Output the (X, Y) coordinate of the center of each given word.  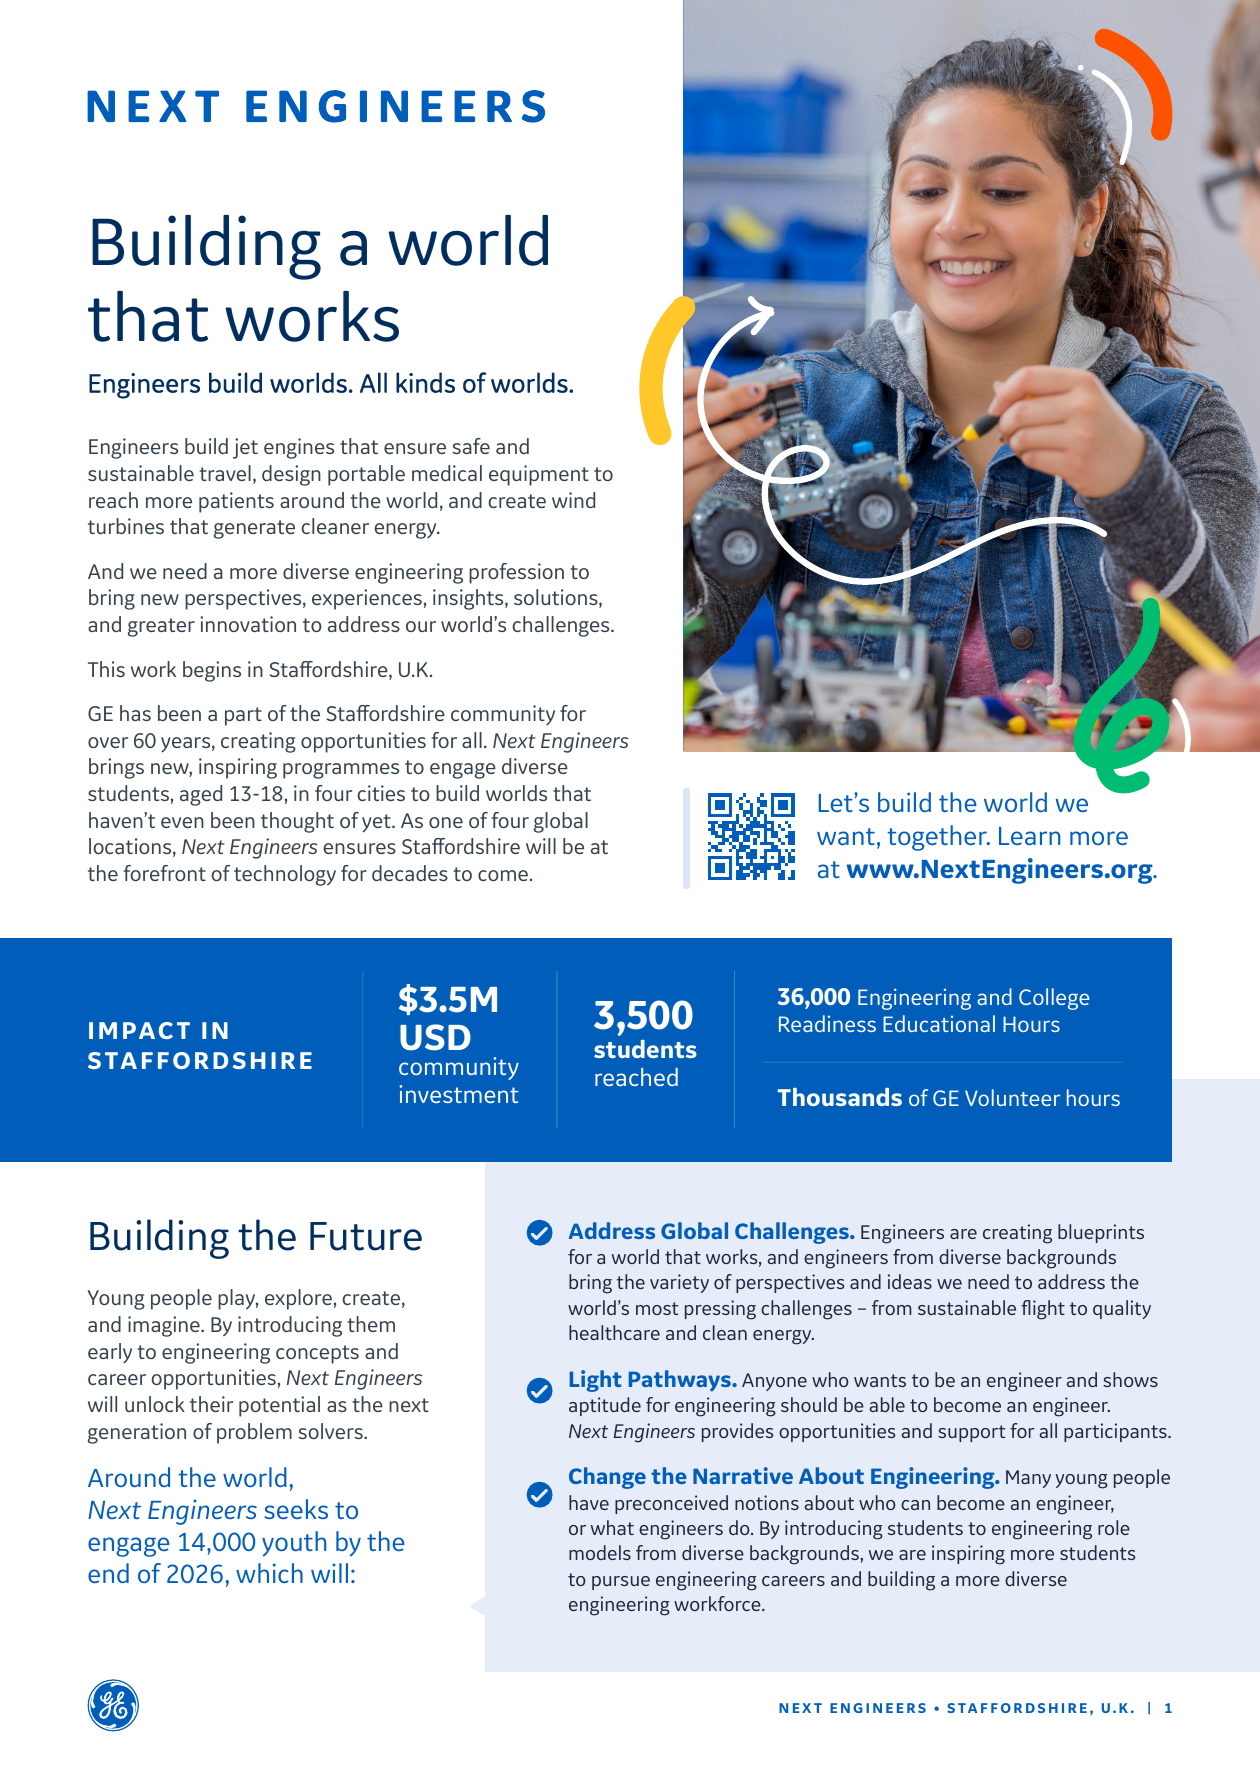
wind (573, 500)
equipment (539, 475)
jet (245, 448)
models (600, 1552)
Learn (1029, 836)
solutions (557, 598)
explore (298, 1299)
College (1054, 999)
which (269, 1573)
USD (435, 1037)
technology (285, 875)
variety (679, 1283)
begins (212, 671)
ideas (910, 1281)
